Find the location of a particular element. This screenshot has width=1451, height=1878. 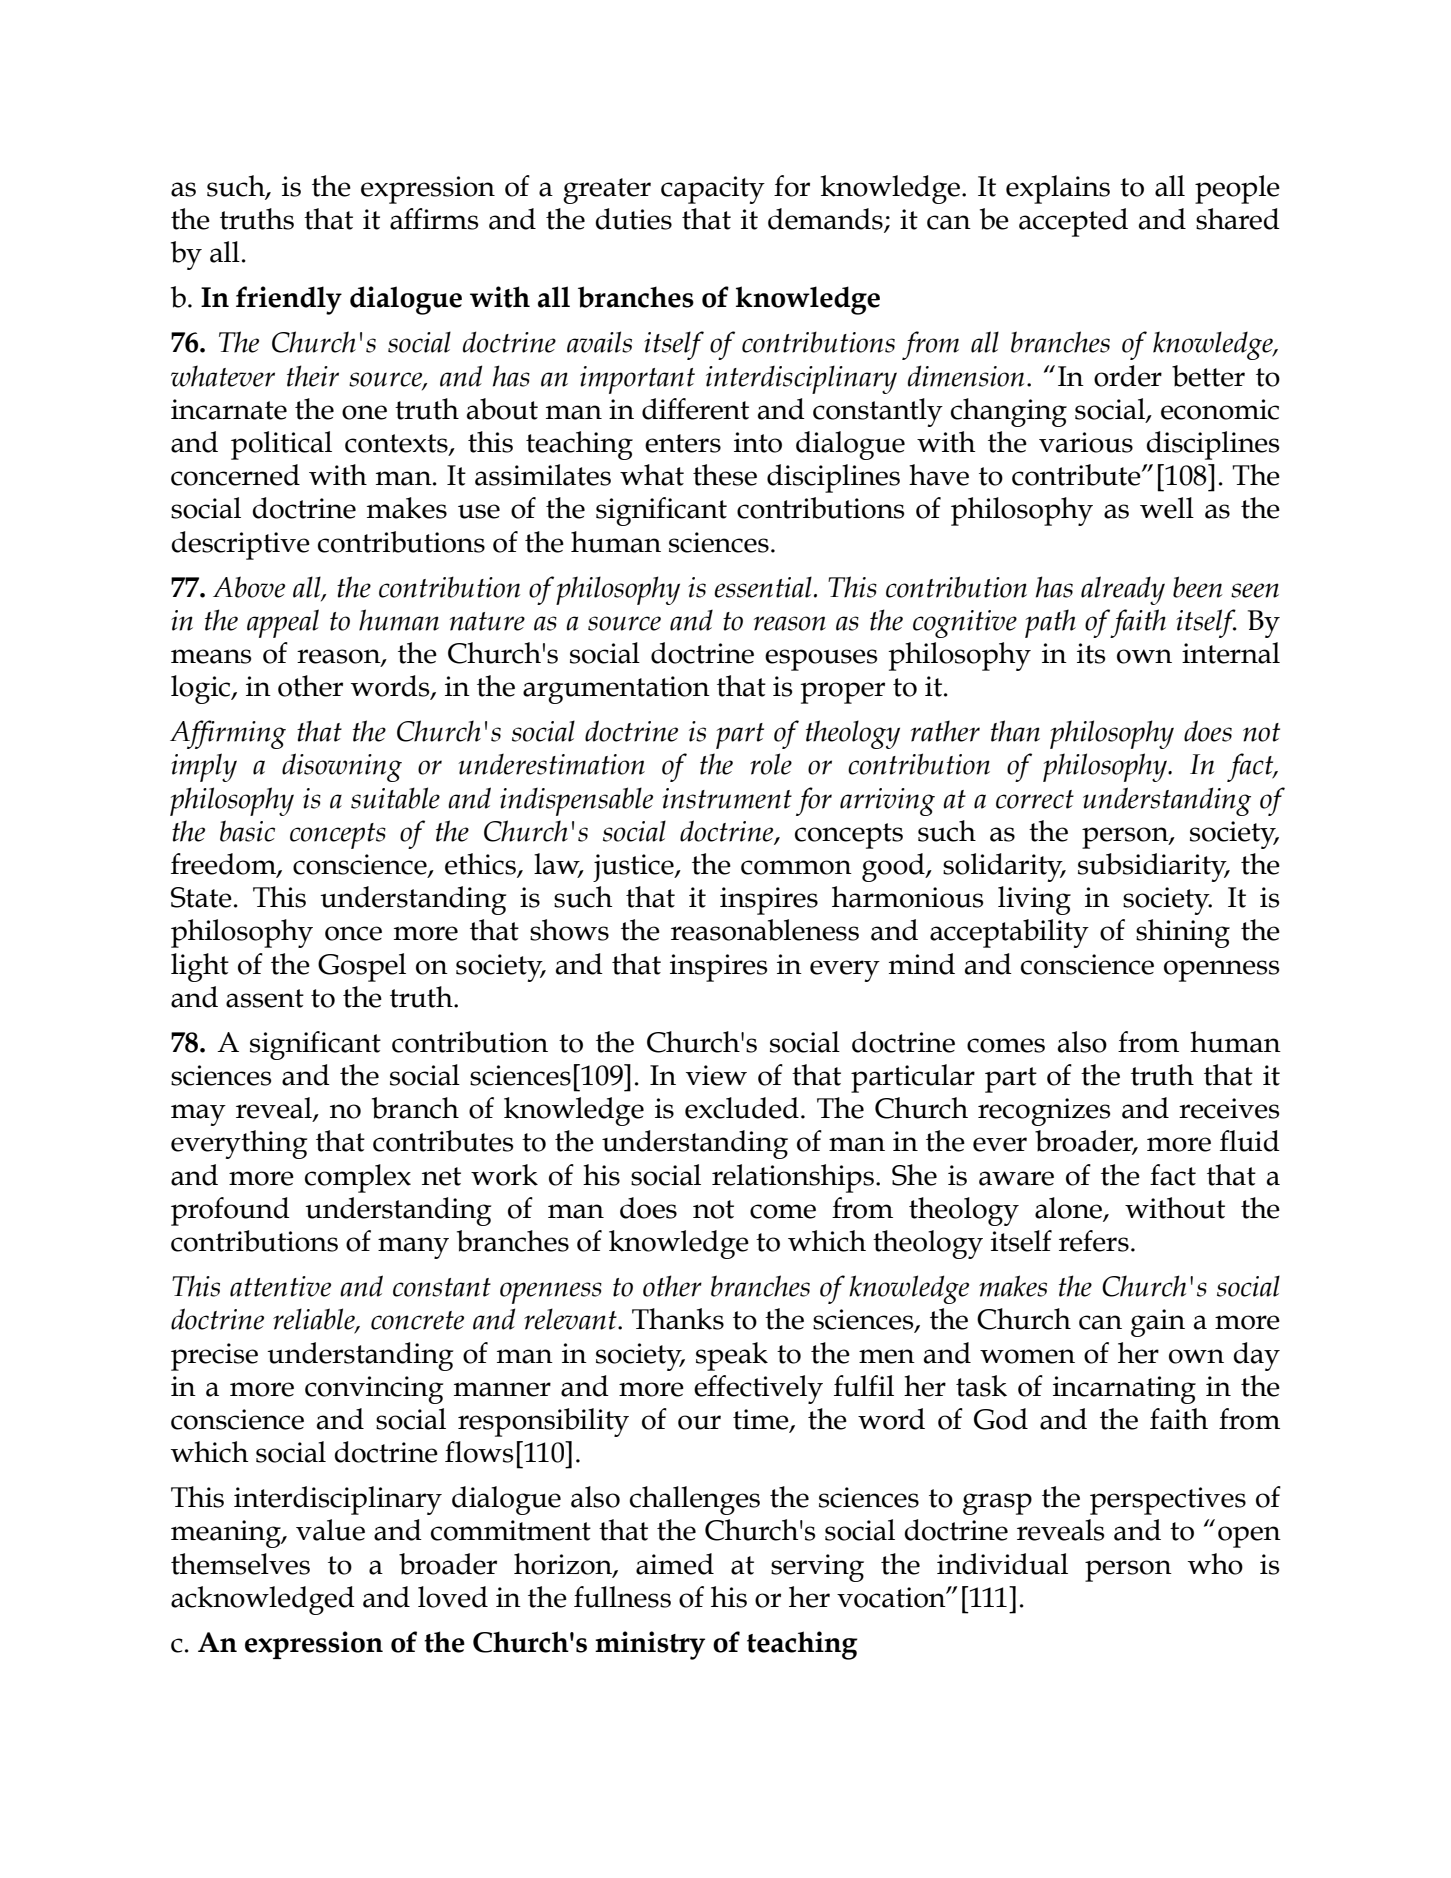

capacity is located at coordinates (713, 190).
